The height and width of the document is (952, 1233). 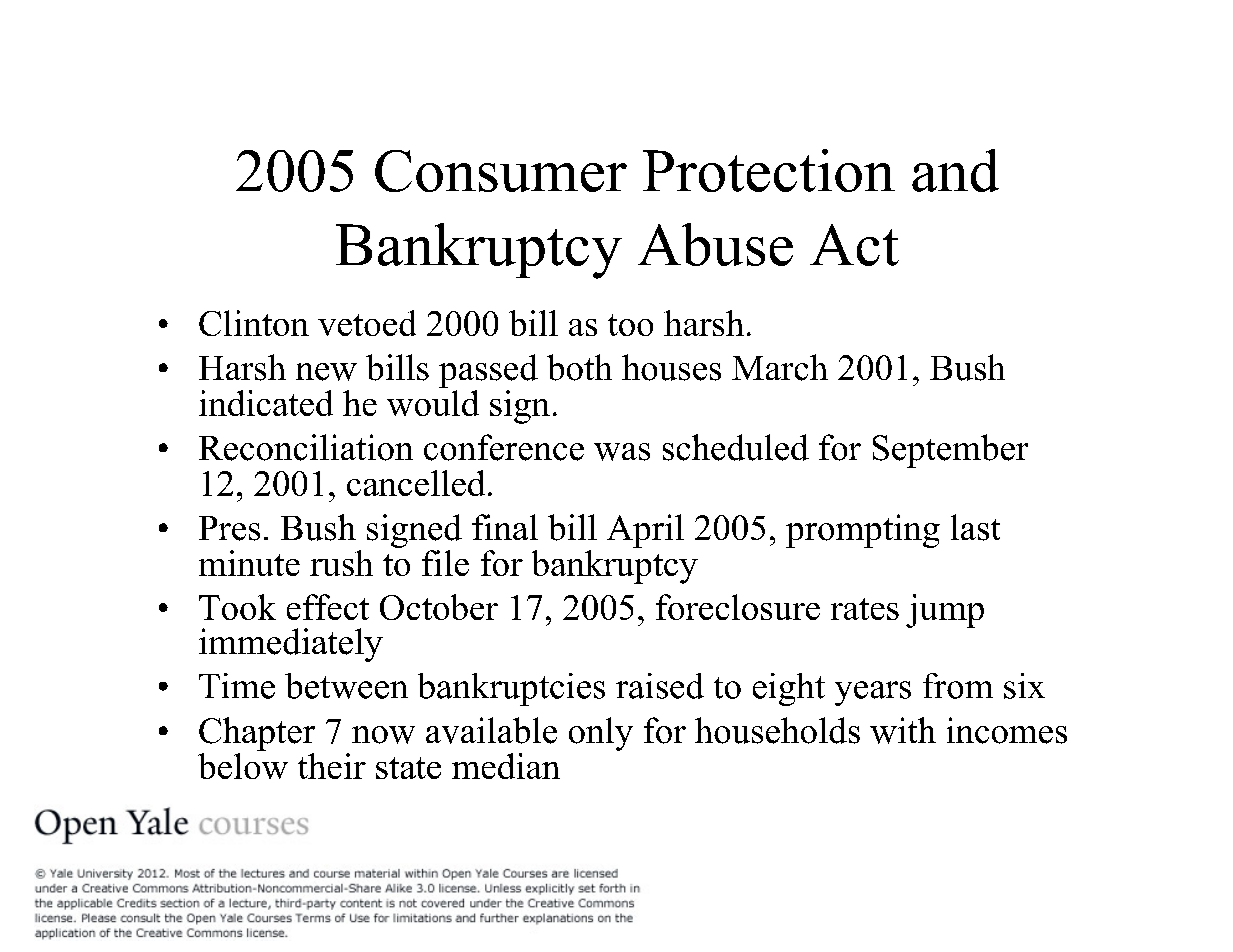 What do you see at coordinates (955, 170) in the document?
I see `and` at bounding box center [955, 170].
